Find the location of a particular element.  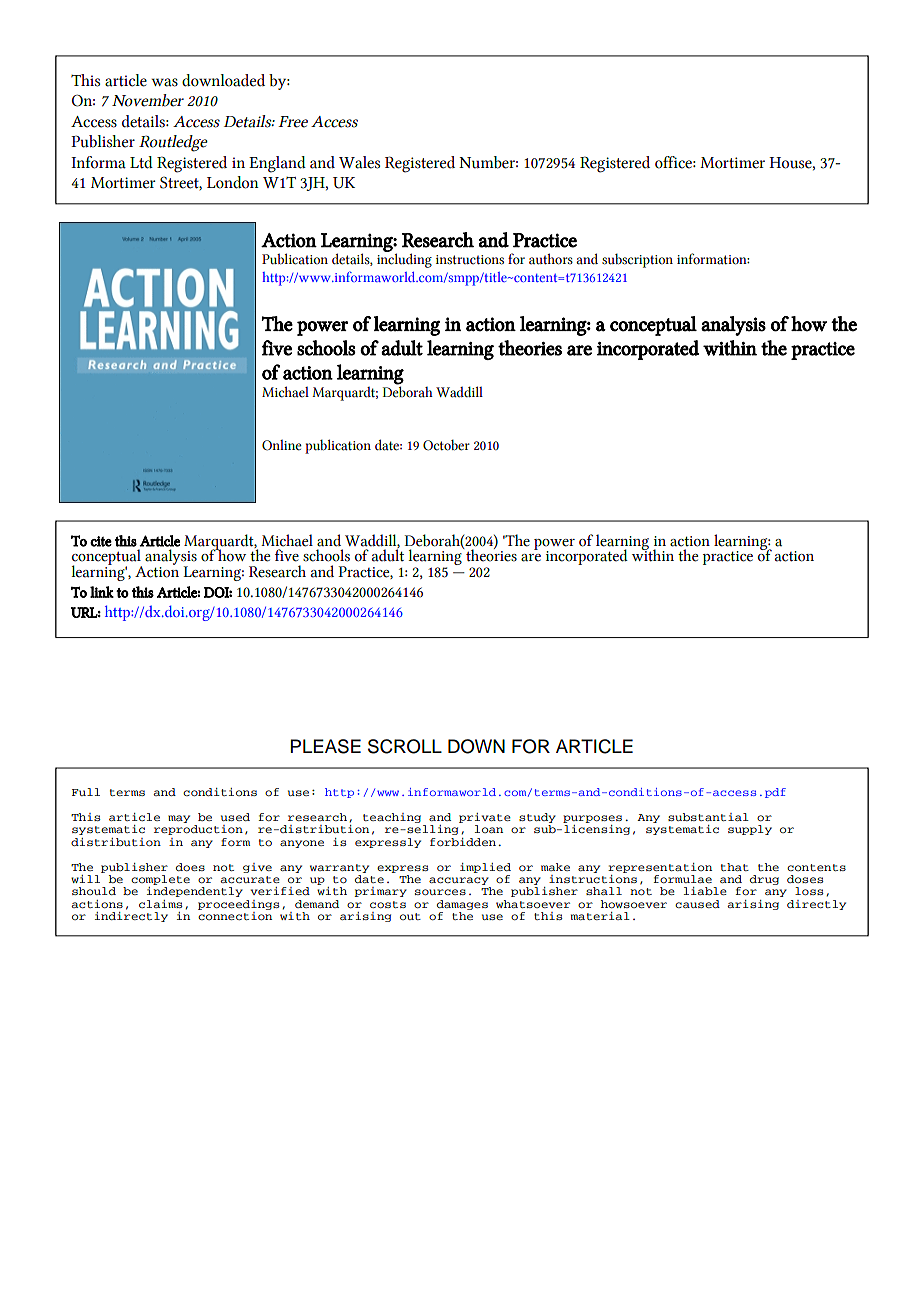

including is located at coordinates (404, 259).
